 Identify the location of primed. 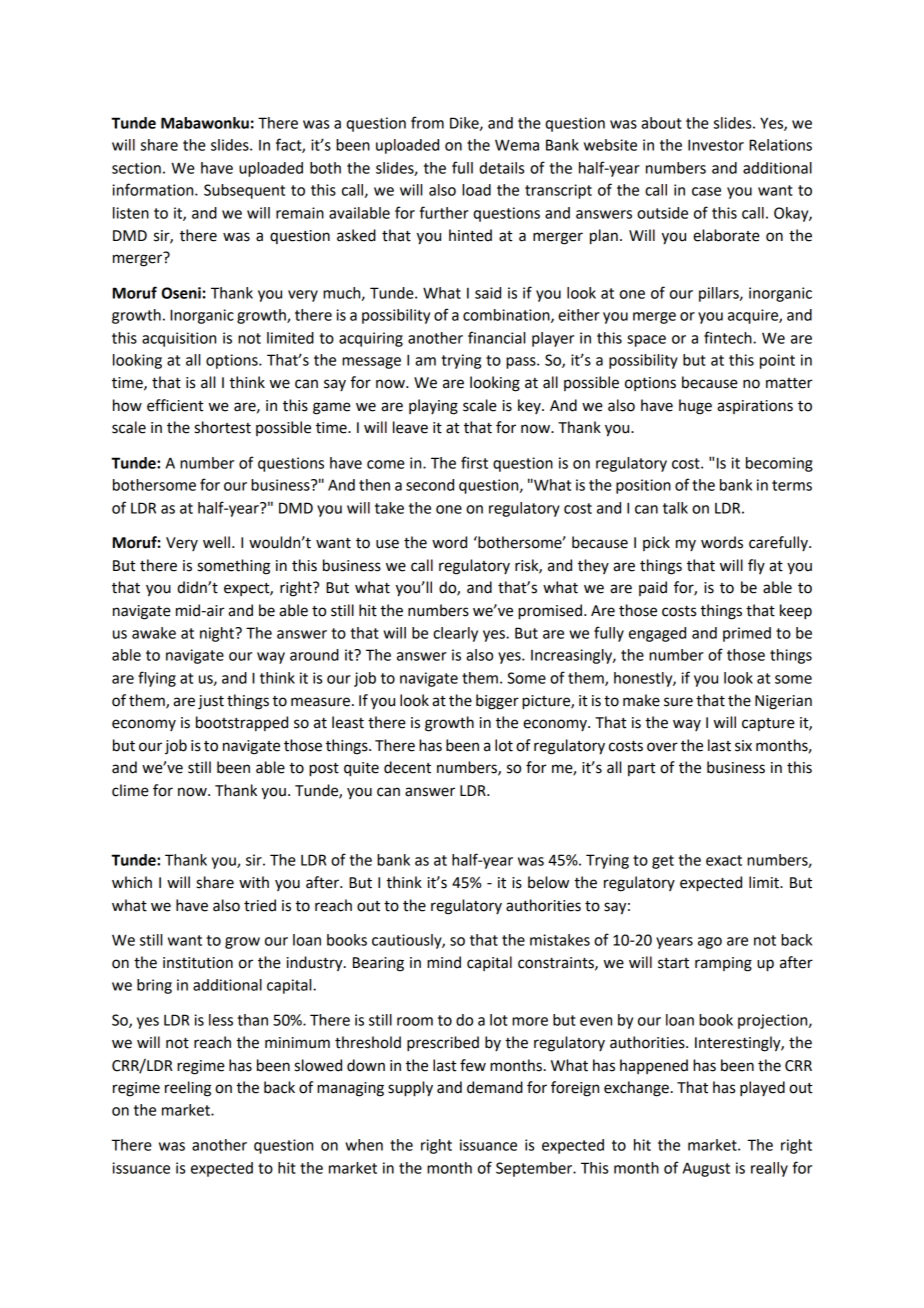
(747, 634).
